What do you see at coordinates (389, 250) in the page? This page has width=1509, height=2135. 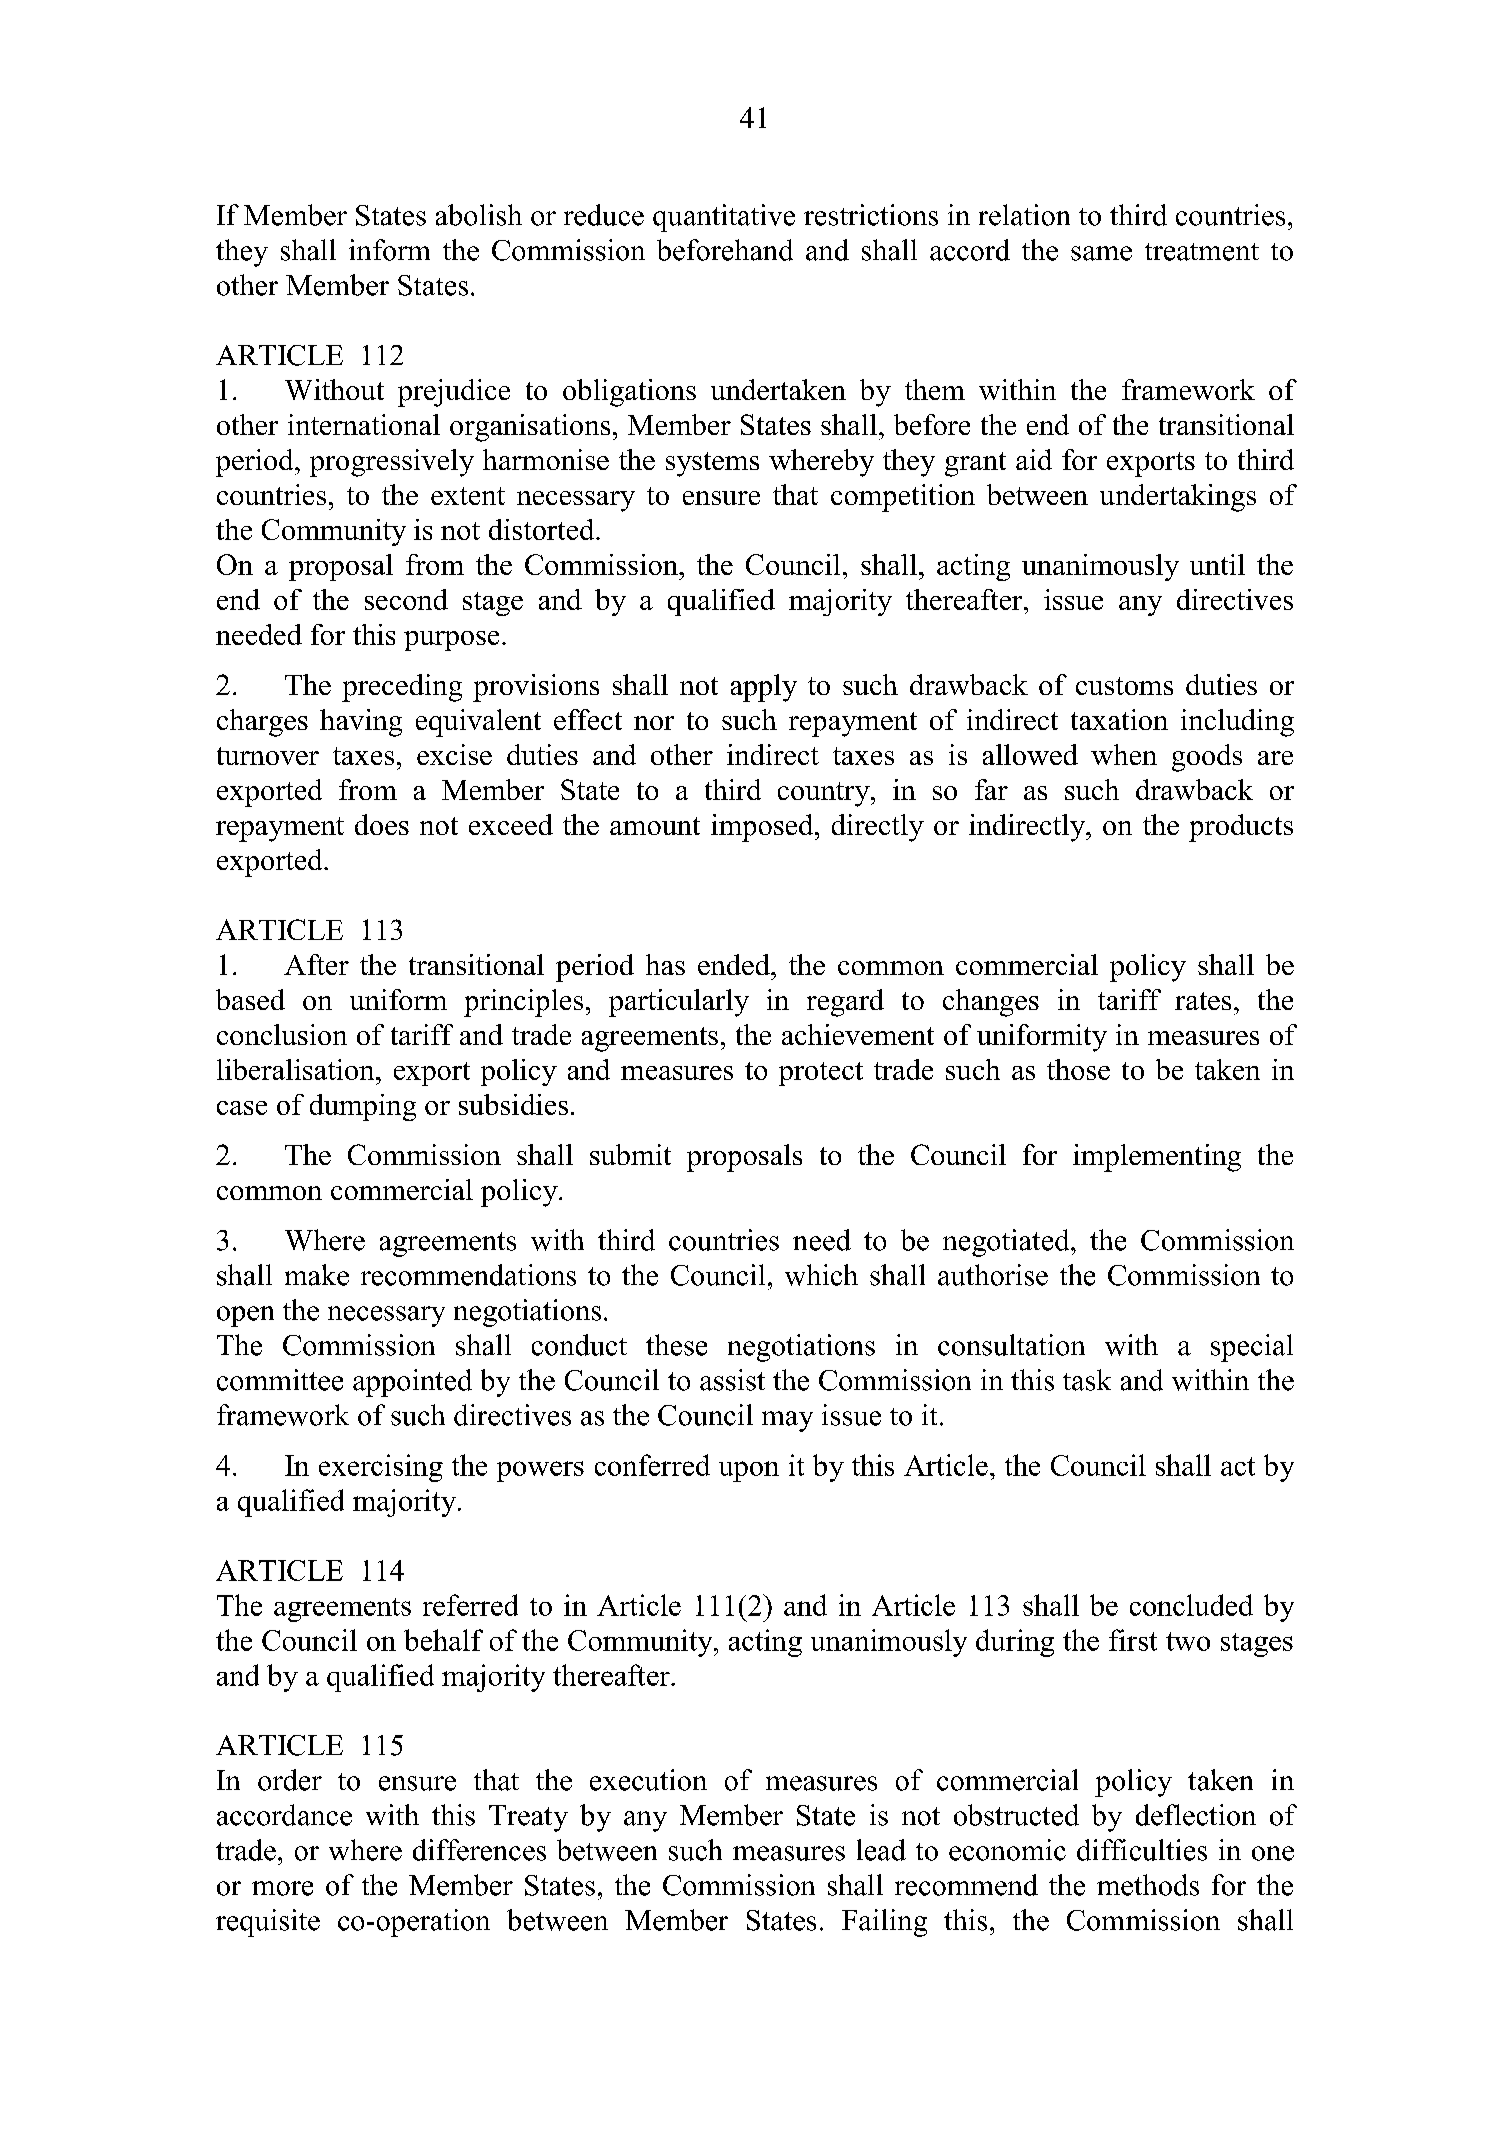 I see `inform` at bounding box center [389, 250].
